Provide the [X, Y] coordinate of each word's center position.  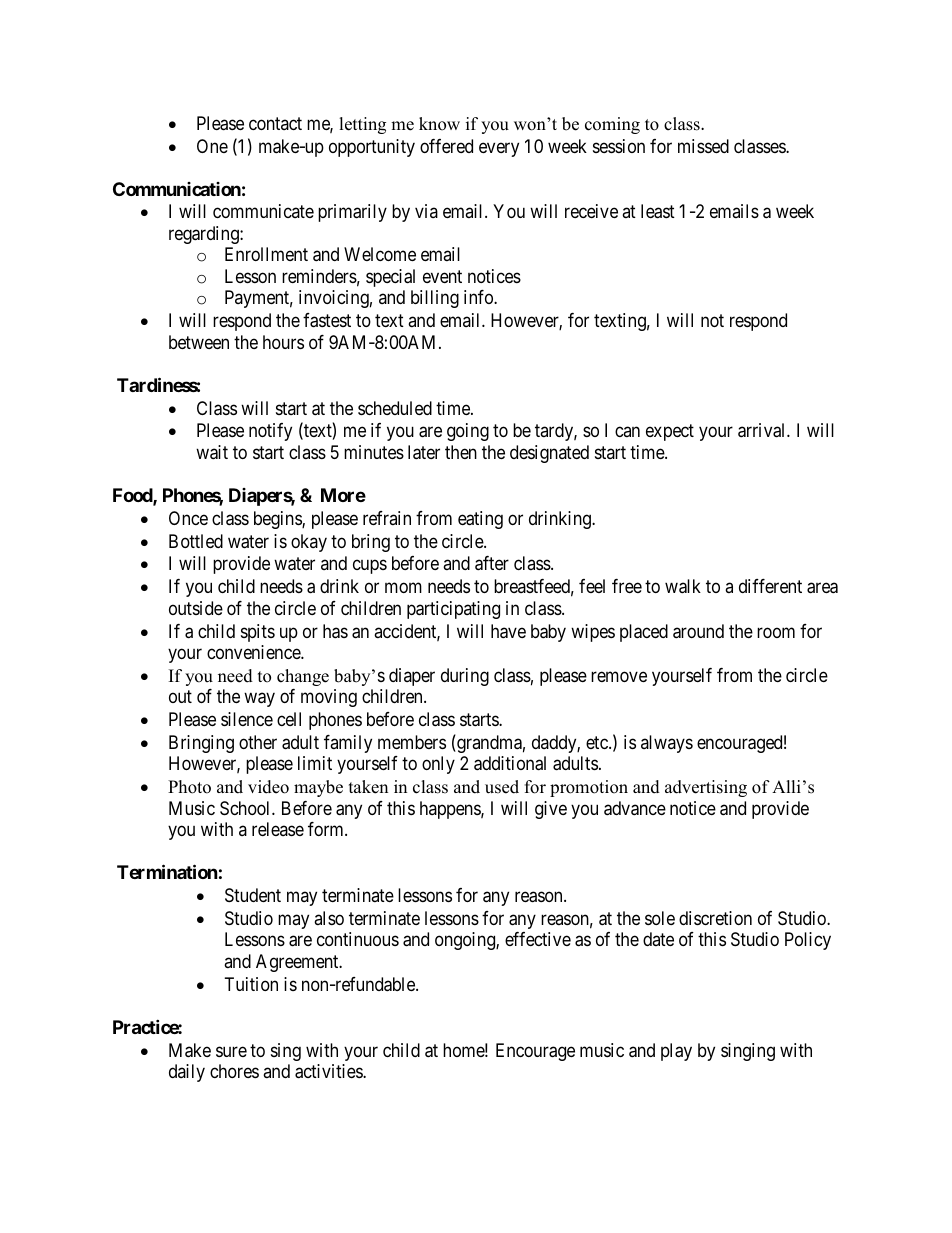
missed [703, 146]
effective [538, 939]
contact [275, 123]
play [676, 1052]
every [499, 149]
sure [231, 1051]
